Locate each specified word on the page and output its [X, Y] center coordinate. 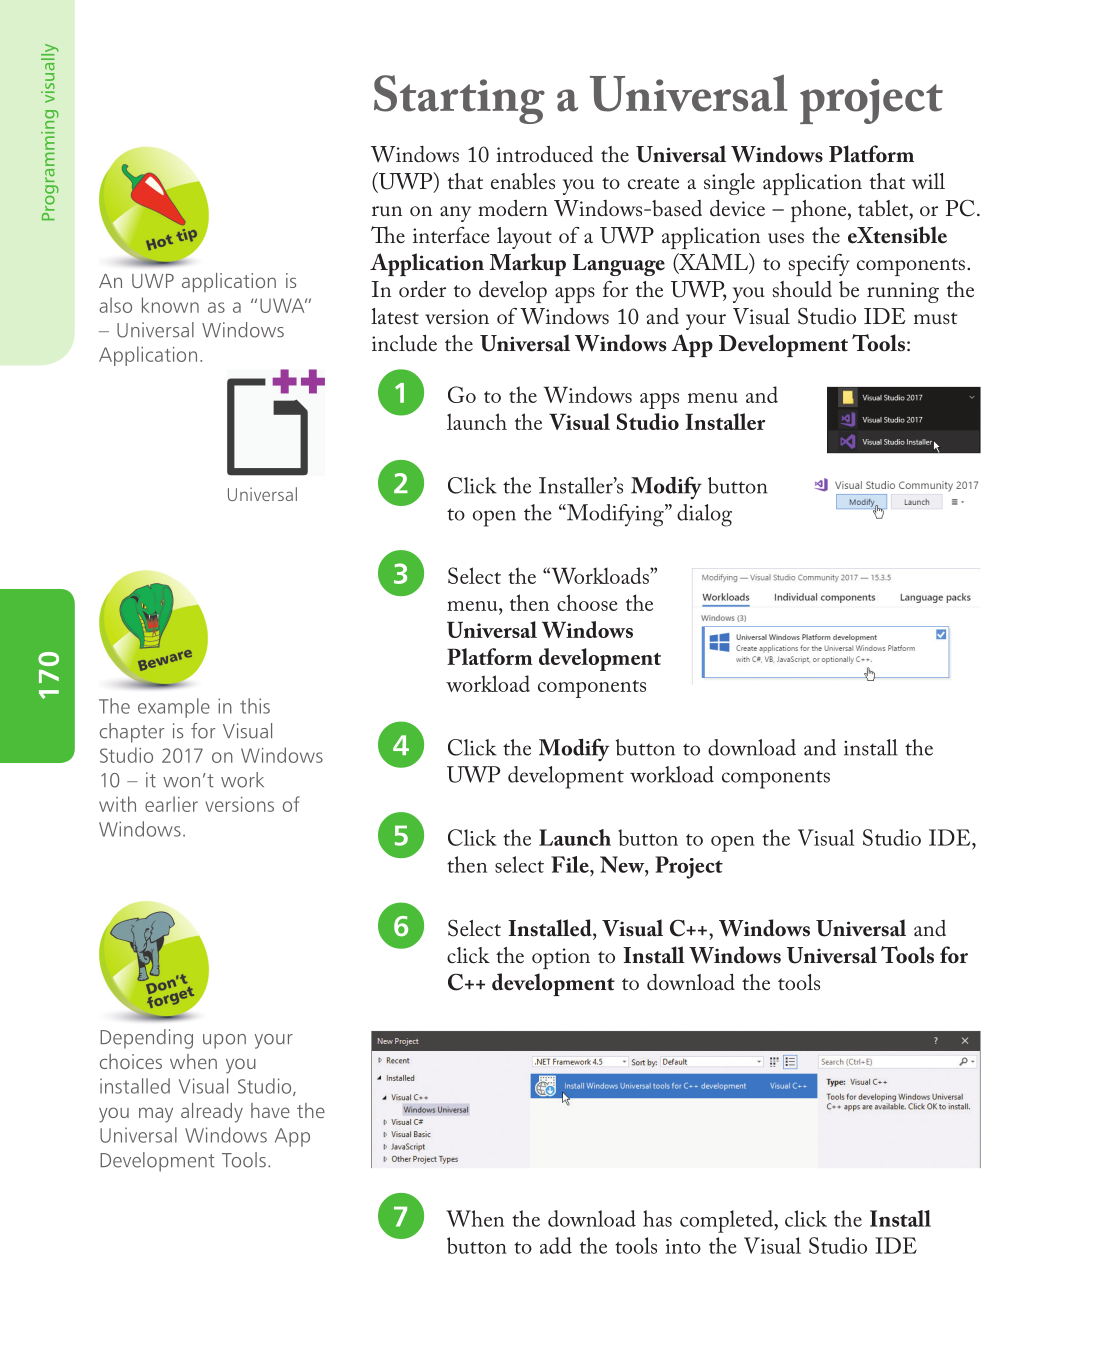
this [255, 706]
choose [587, 602]
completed [728, 1221]
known [170, 305]
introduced [544, 154]
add [556, 1245]
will [928, 181]
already [212, 1113]
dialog [704, 515]
